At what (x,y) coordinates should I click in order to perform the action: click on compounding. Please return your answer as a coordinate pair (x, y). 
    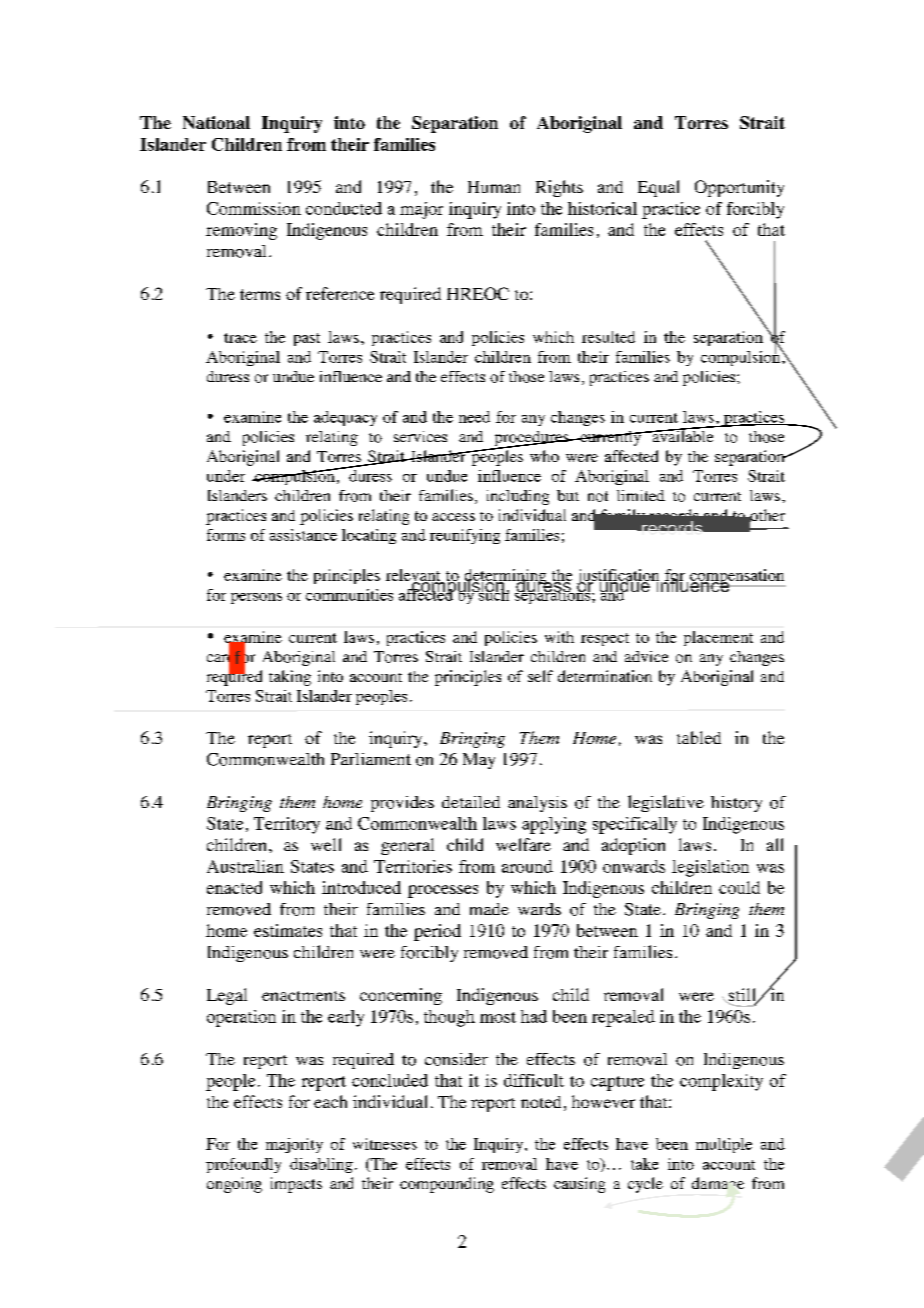
    Looking at the image, I should click on (447, 1185).
